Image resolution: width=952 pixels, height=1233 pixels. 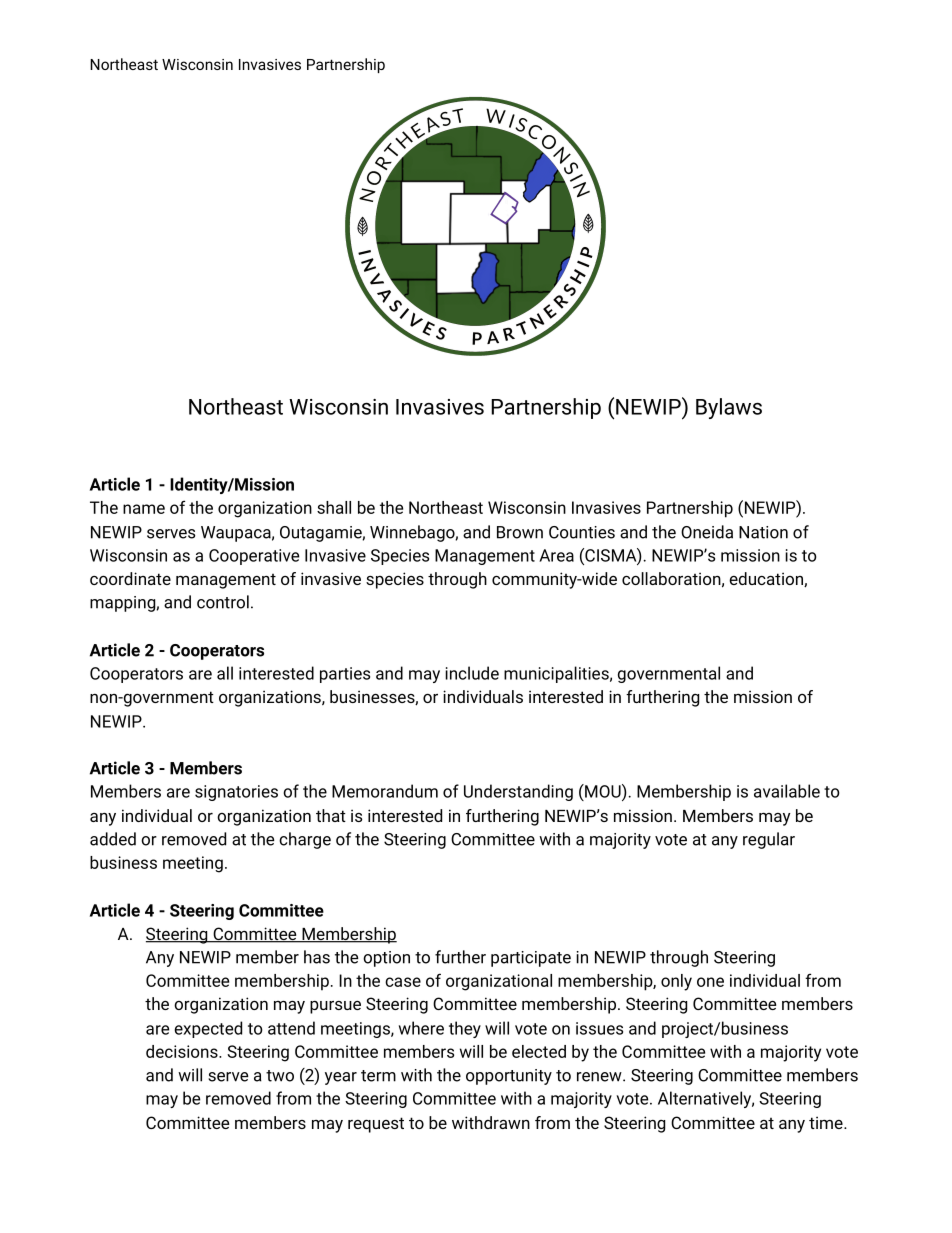 What do you see at coordinates (472, 673) in the screenshot?
I see `include` at bounding box center [472, 673].
